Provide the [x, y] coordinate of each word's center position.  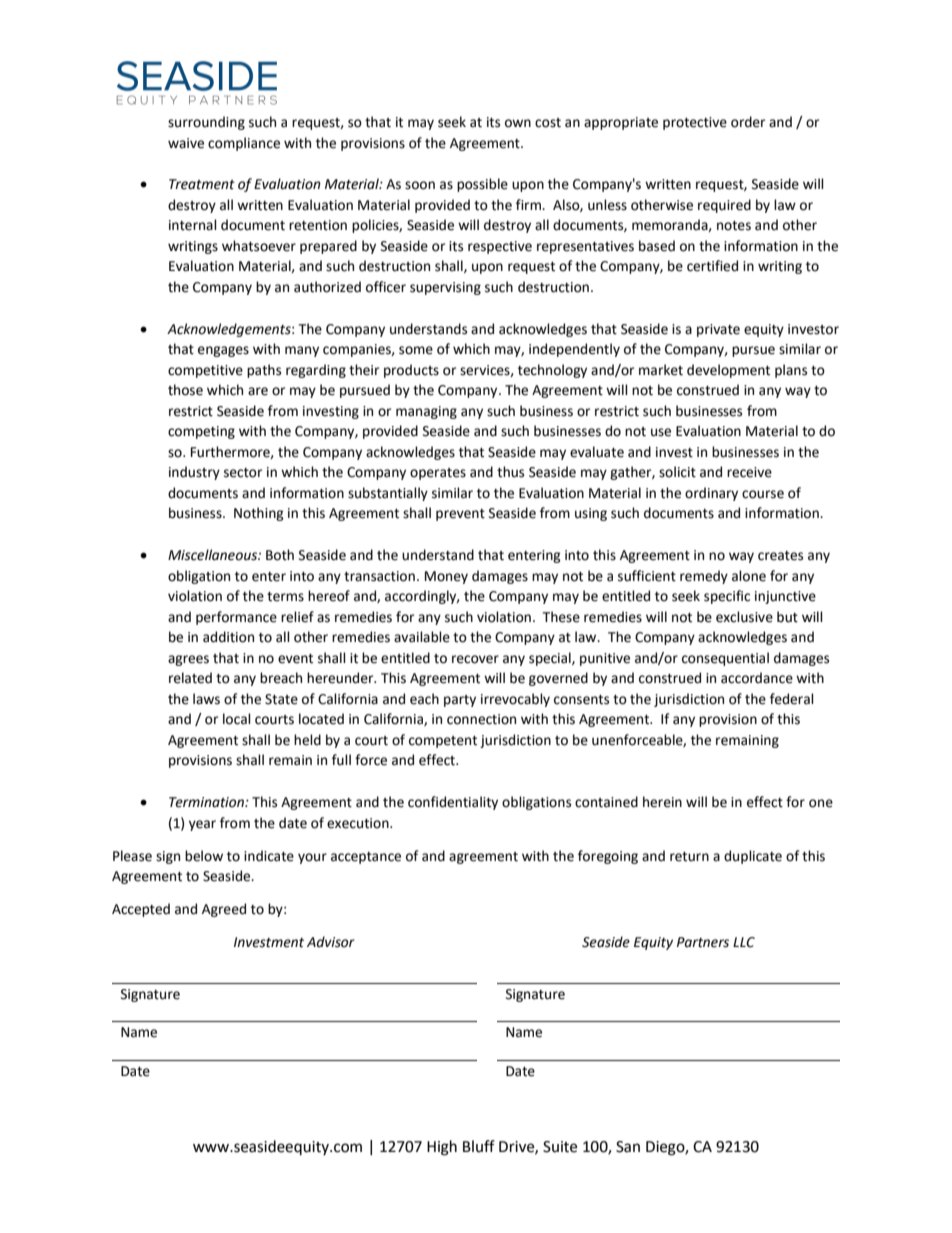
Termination [207, 802]
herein [662, 802]
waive [186, 143]
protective [695, 123]
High [442, 1148]
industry [194, 473]
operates [438, 474]
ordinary [711, 494]
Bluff [479, 1146]
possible [482, 185]
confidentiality [453, 803]
